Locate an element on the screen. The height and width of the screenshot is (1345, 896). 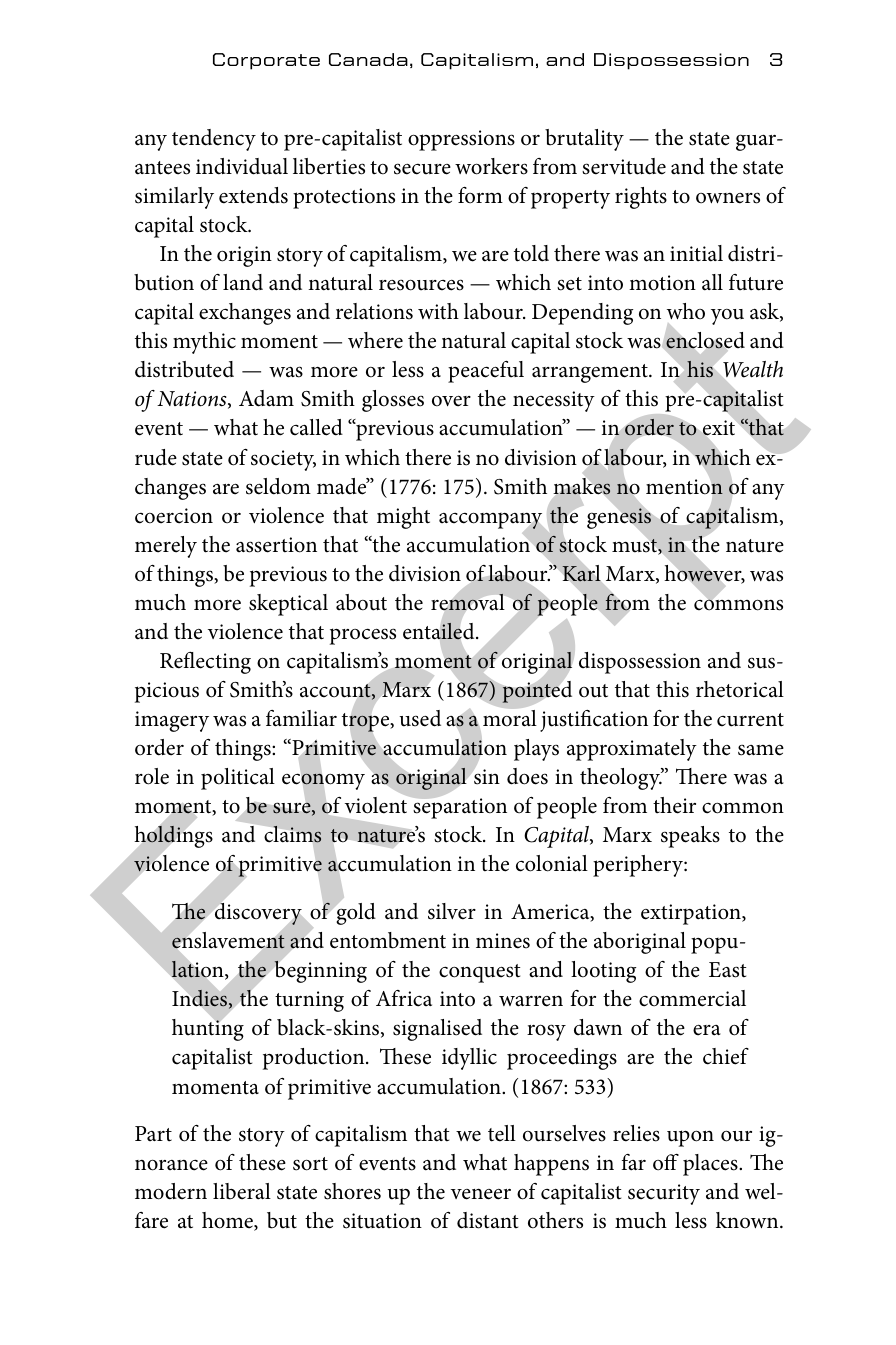
political is located at coordinates (238, 779).
